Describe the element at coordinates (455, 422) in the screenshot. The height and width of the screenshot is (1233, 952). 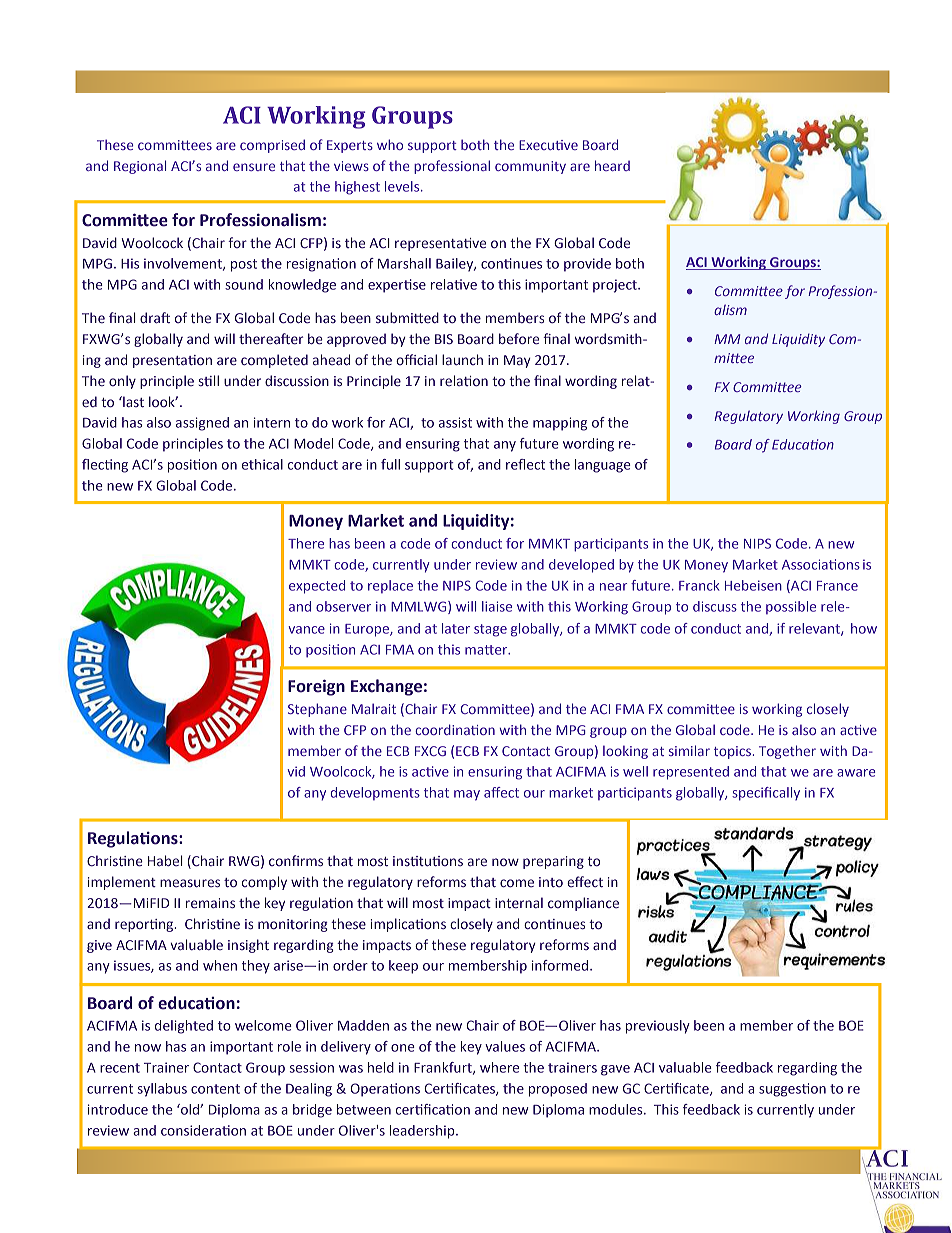
I see `assist` at that location.
